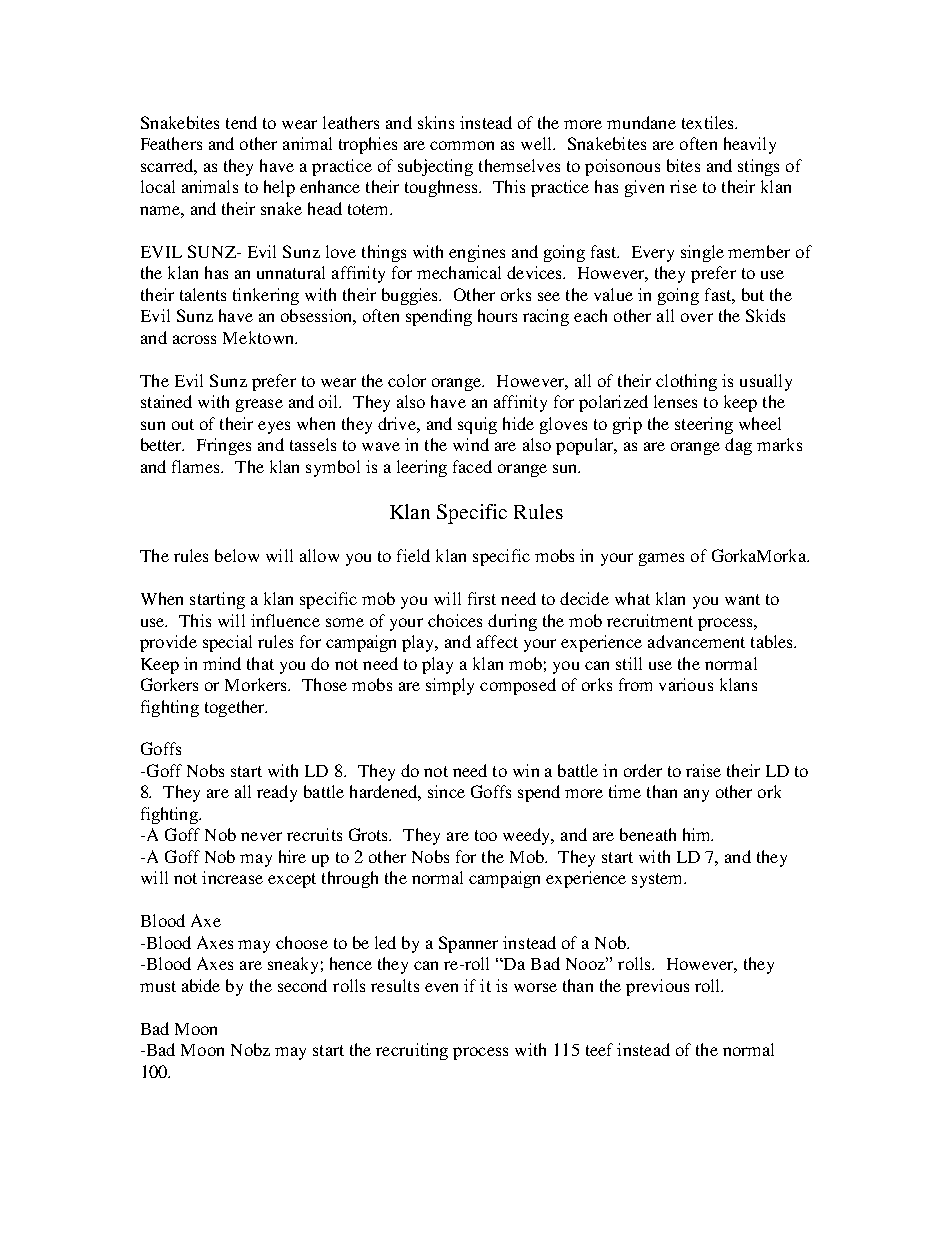 This document has height=1233, width=952. Describe the element at coordinates (742, 599) in the document. I see `want` at that location.
